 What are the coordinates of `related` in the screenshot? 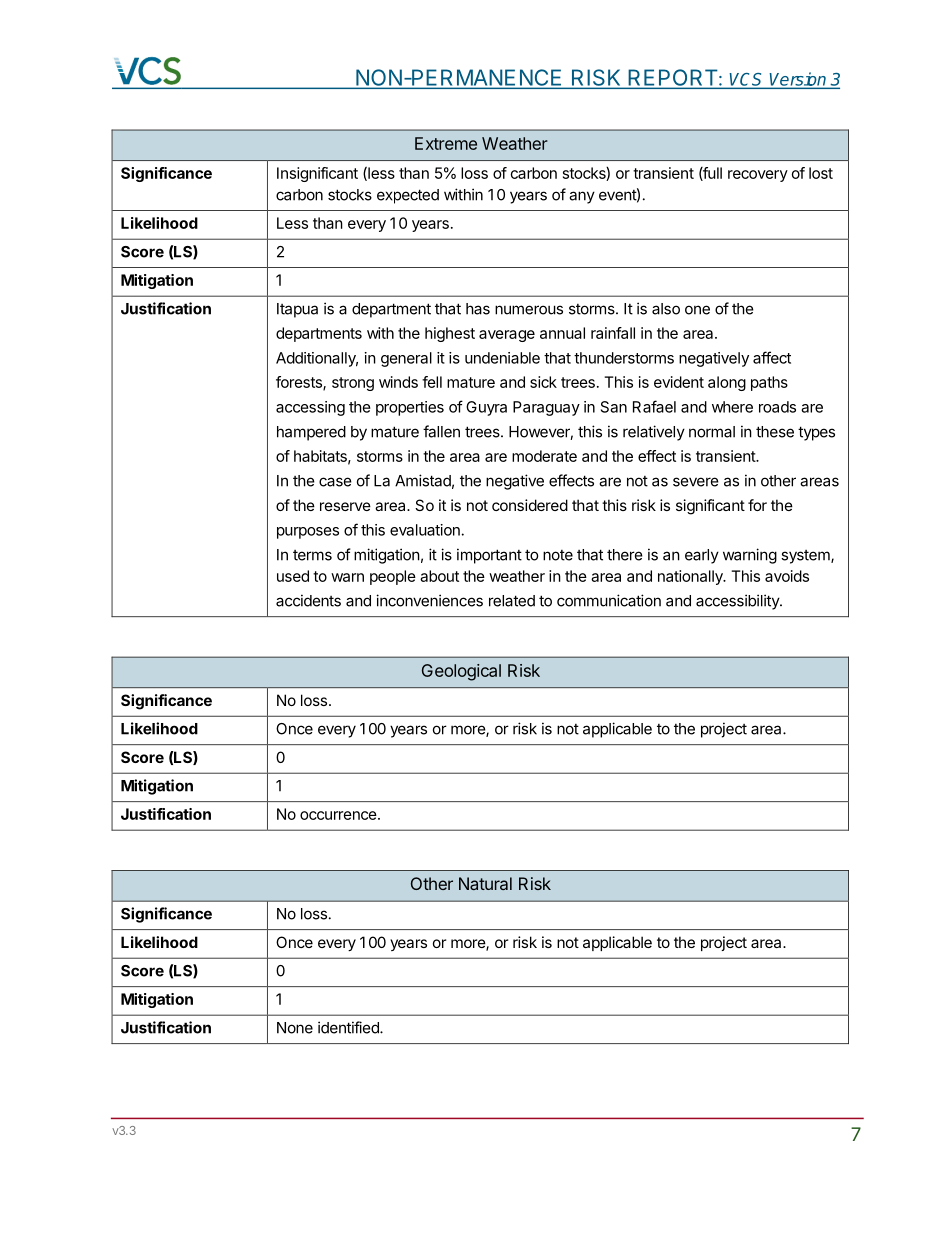 It's located at (512, 601).
